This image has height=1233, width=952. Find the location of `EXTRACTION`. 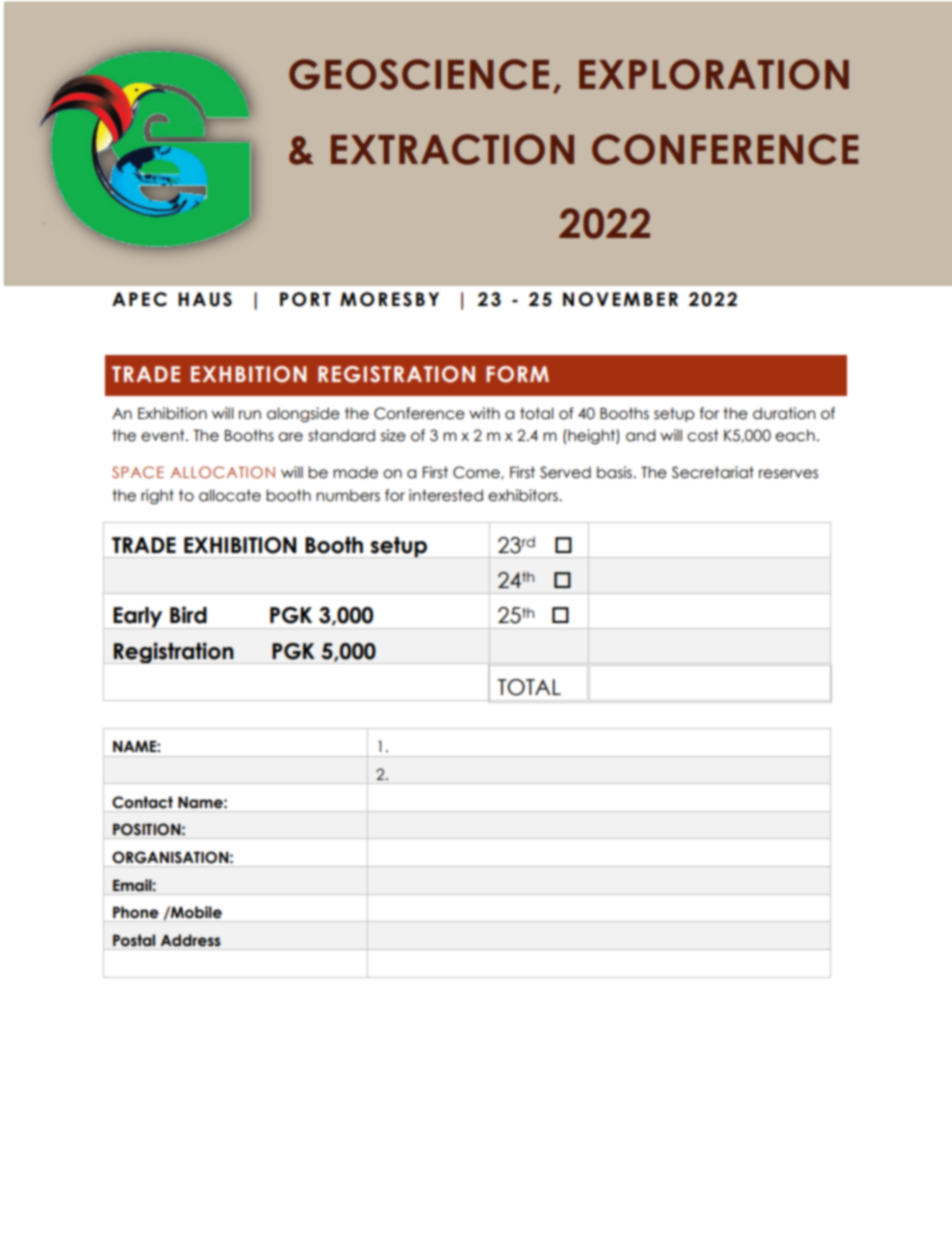

EXTRACTION is located at coordinates (452, 149).
